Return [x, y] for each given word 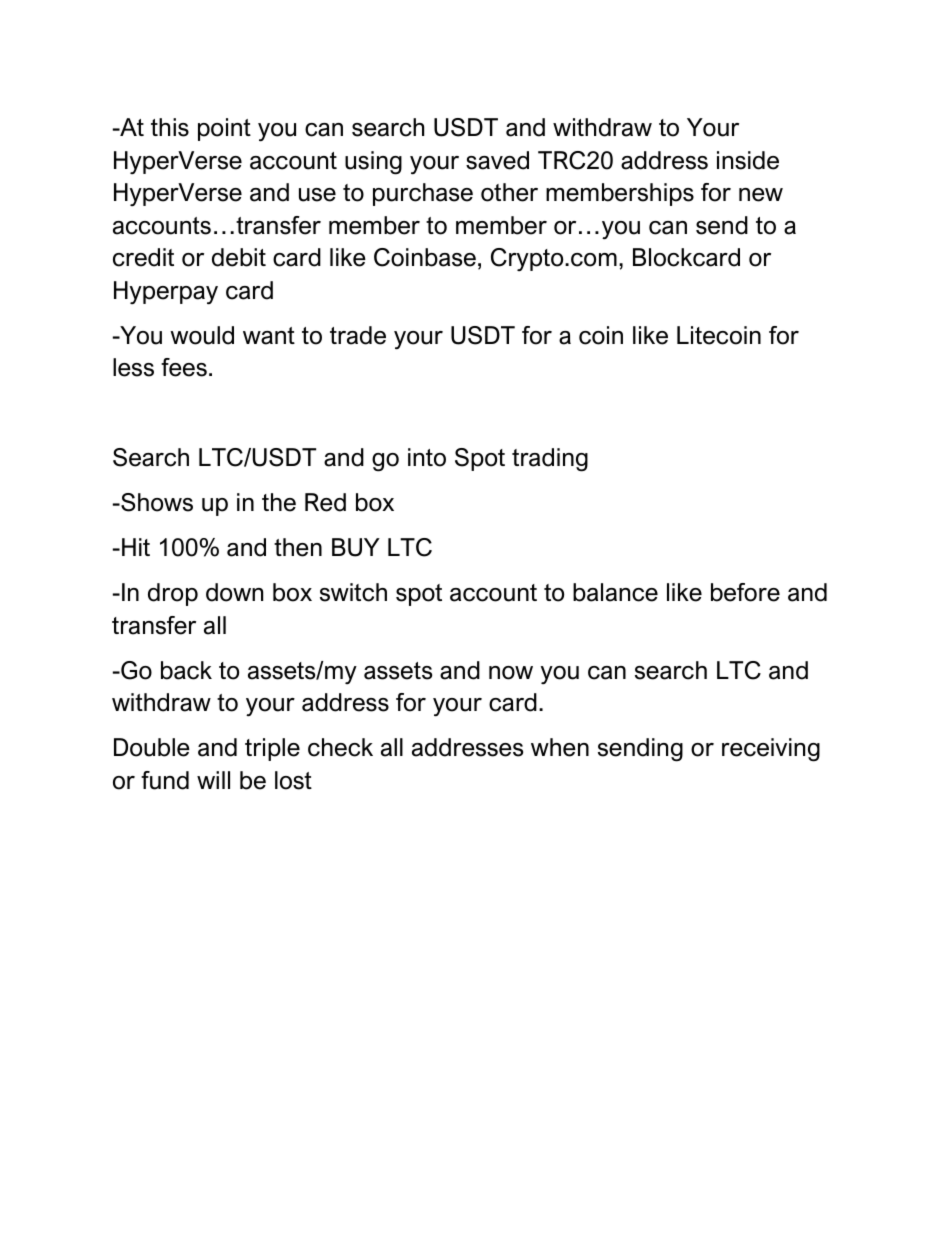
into [427, 457]
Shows [156, 502]
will [213, 780]
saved [497, 160]
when [560, 747]
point [224, 129]
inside [748, 160]
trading [550, 460]
